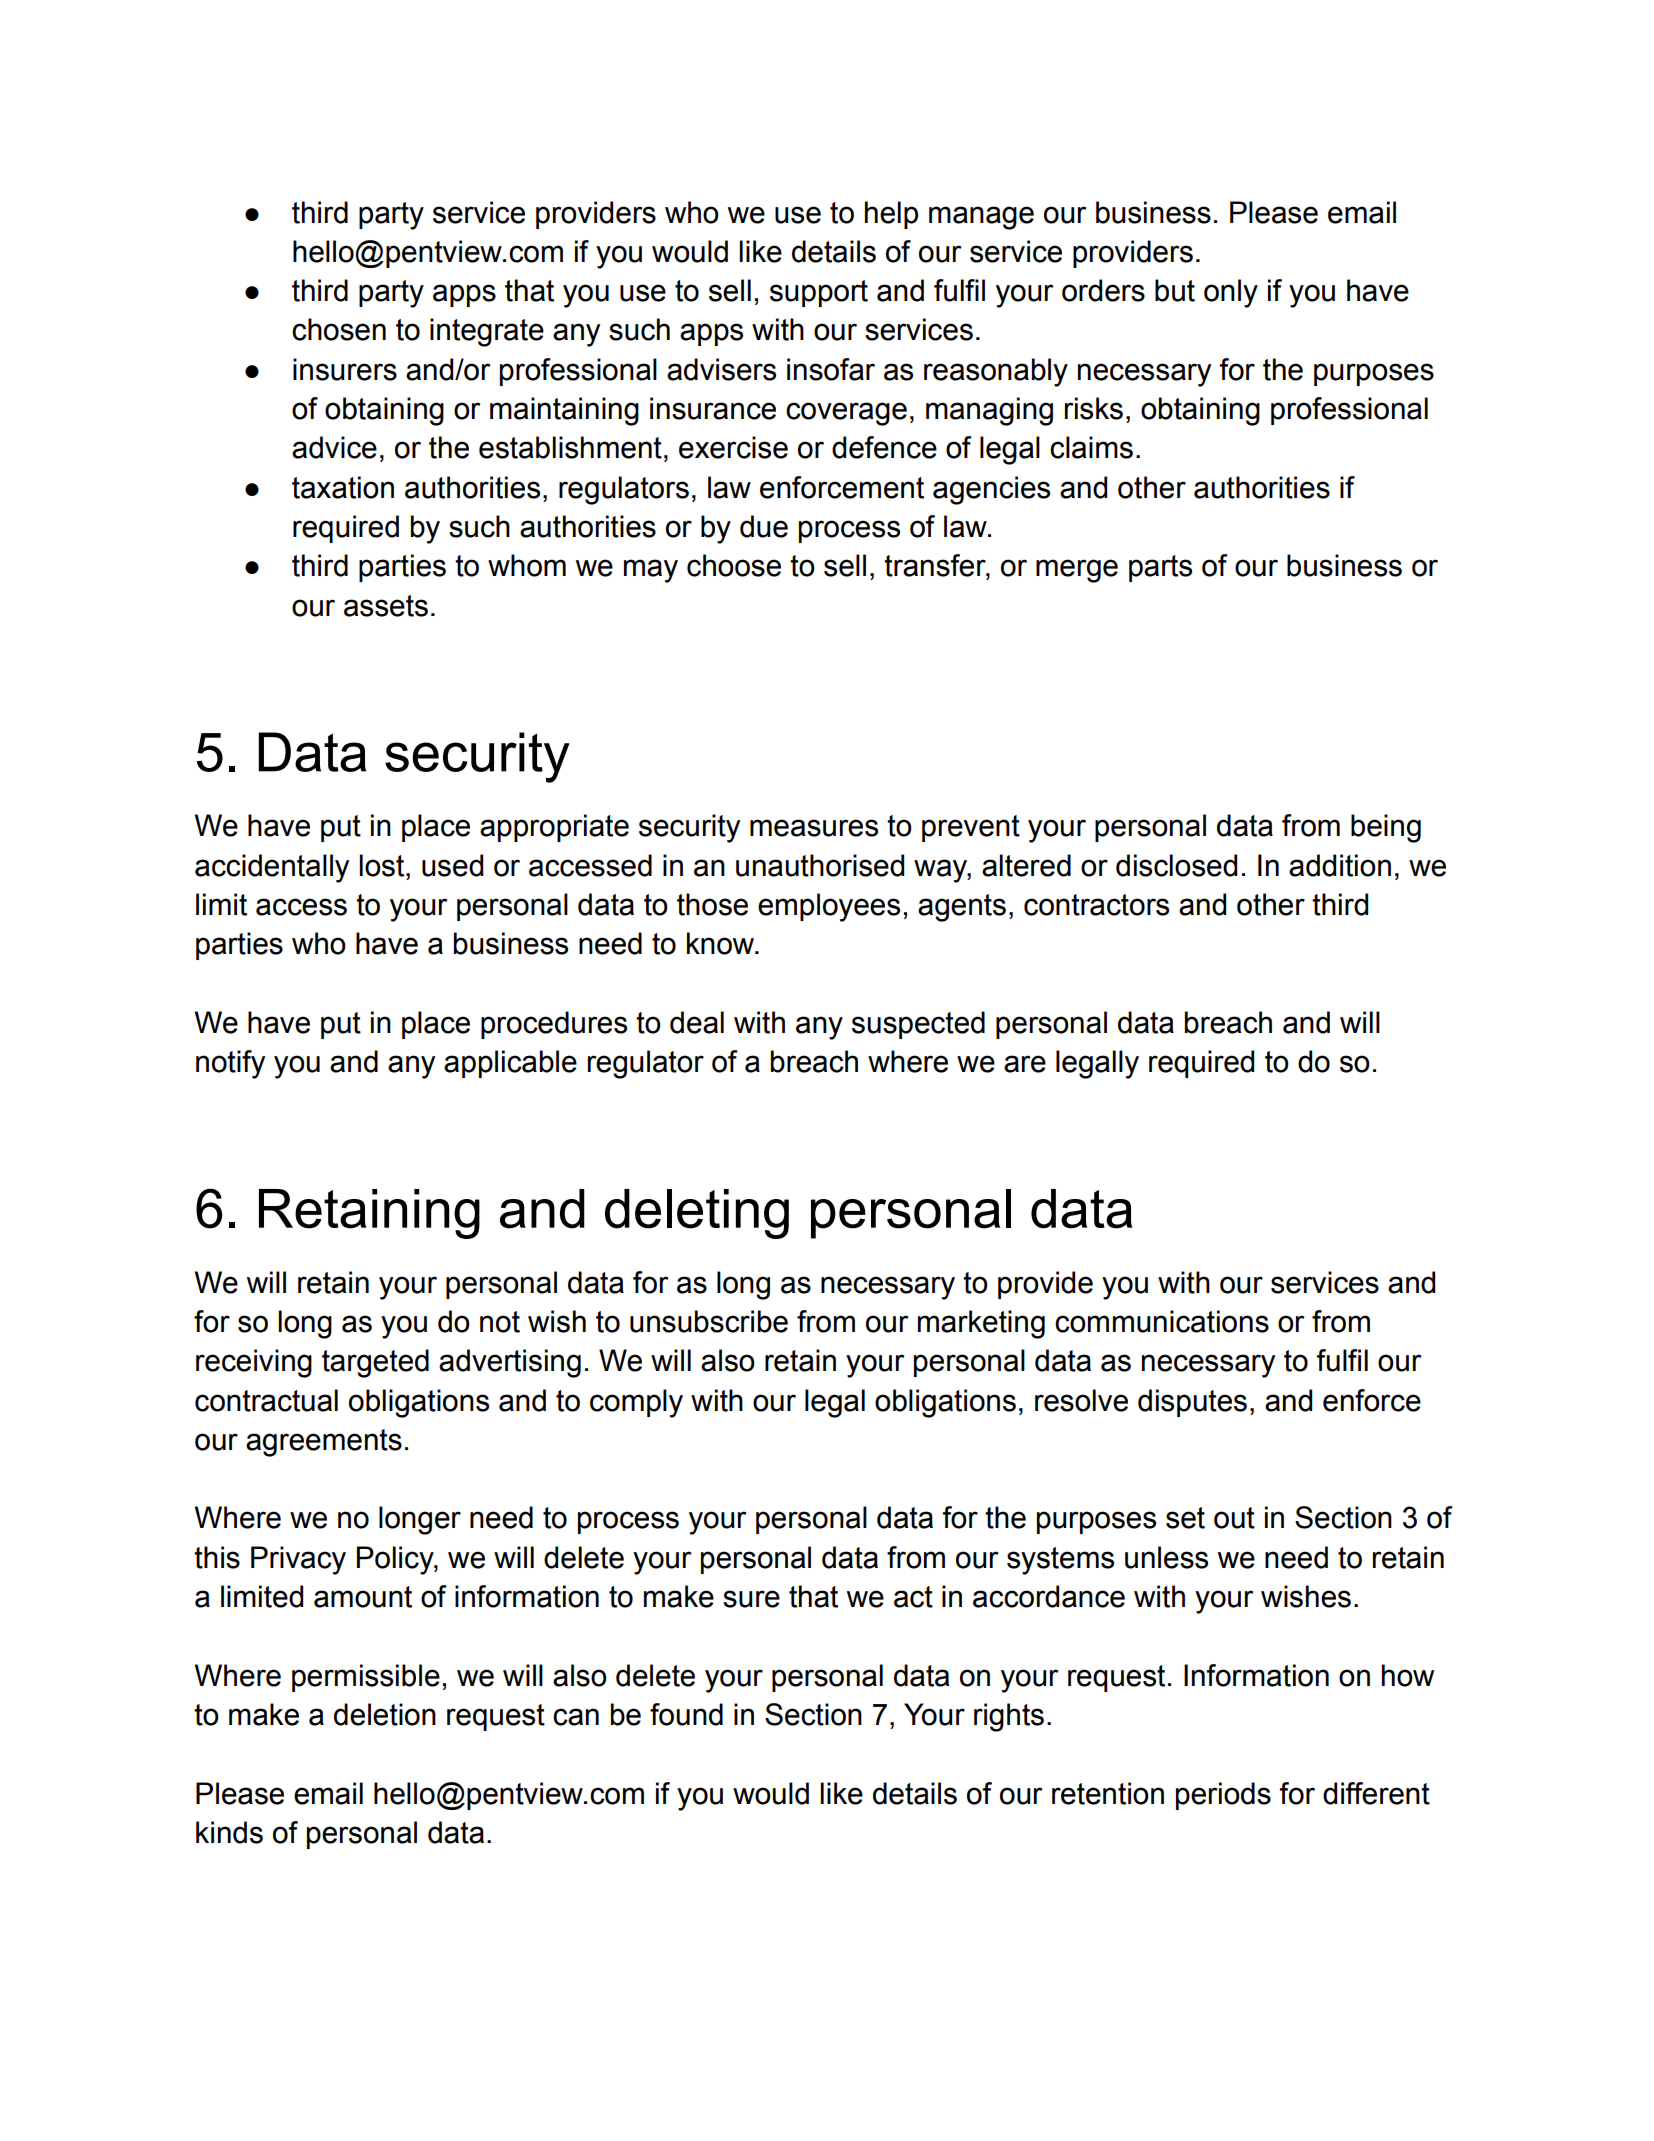  Describe the element at coordinates (339, 329) in the image. I see `chosen` at that location.
